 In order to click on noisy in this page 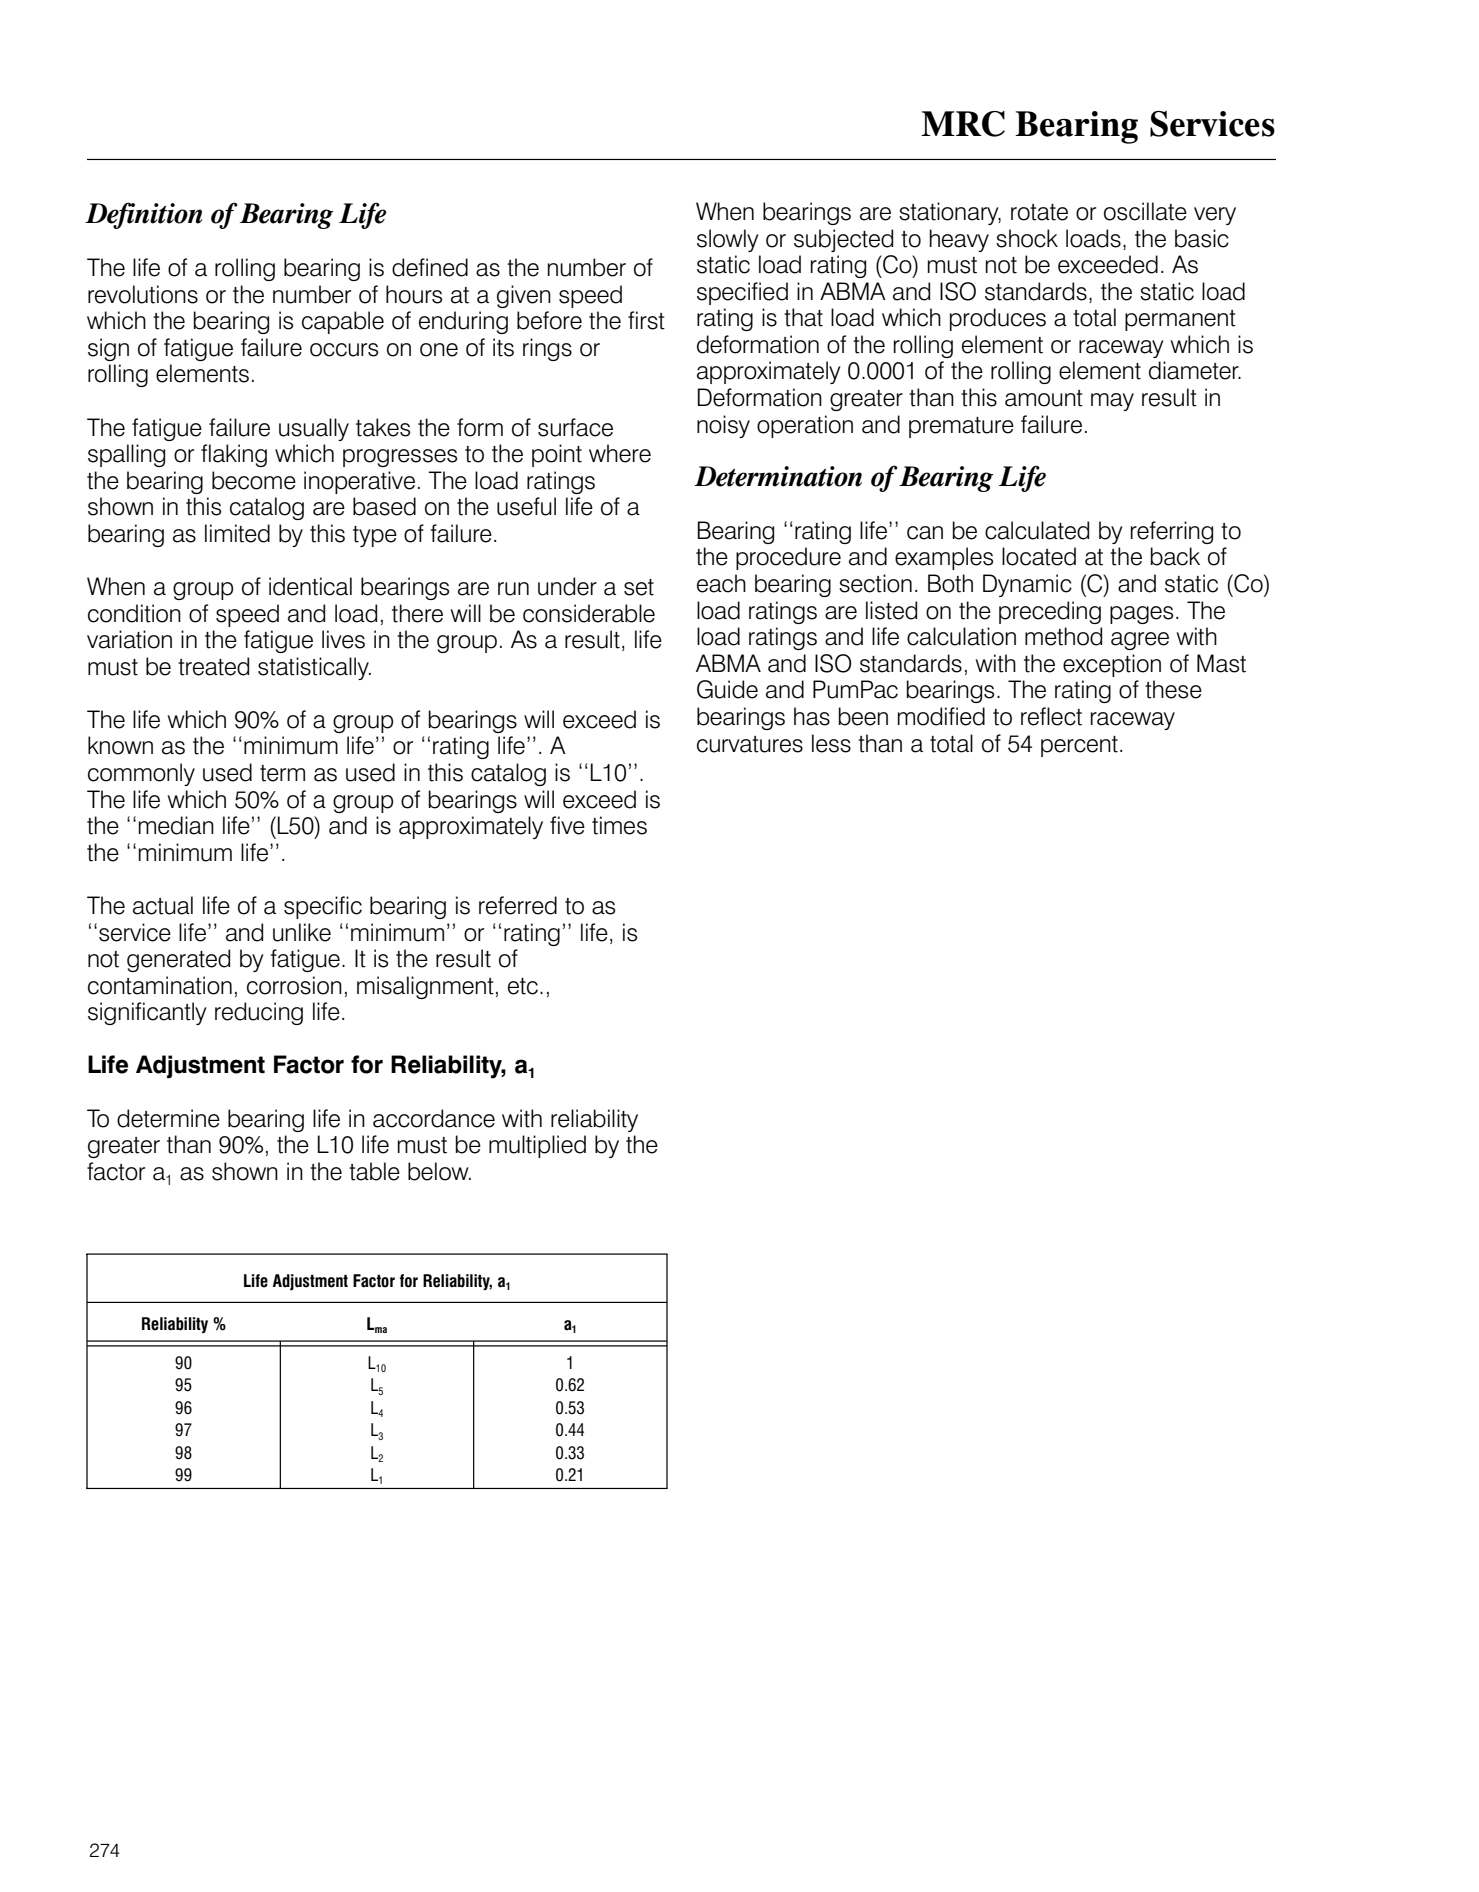, I will do `click(723, 426)`.
